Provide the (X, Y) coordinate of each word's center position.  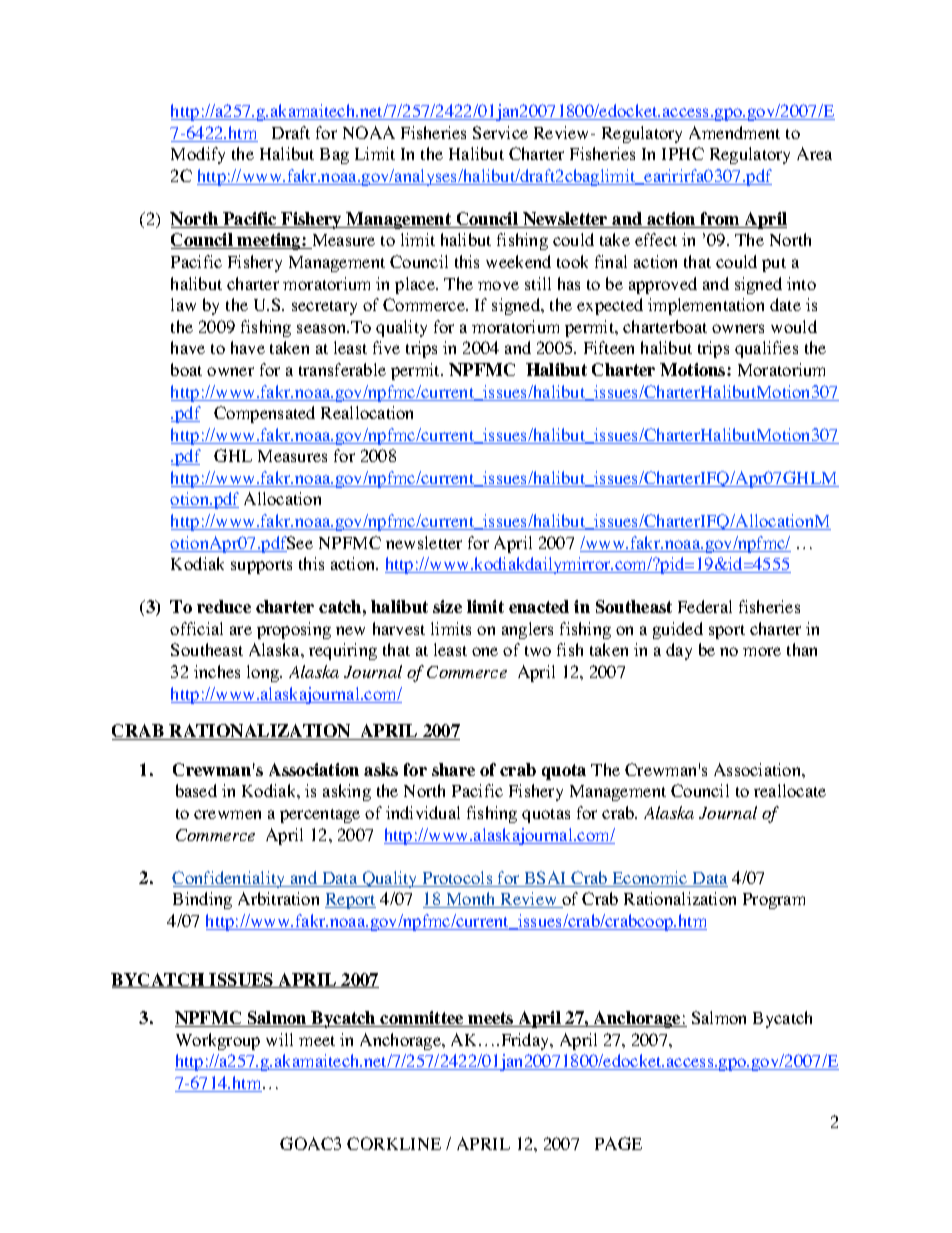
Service (500, 132)
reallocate (790, 790)
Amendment (734, 132)
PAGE (618, 1143)
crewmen (227, 814)
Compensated (264, 414)
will (279, 1039)
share (453, 769)
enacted (539, 606)
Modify (198, 155)
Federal (705, 606)
